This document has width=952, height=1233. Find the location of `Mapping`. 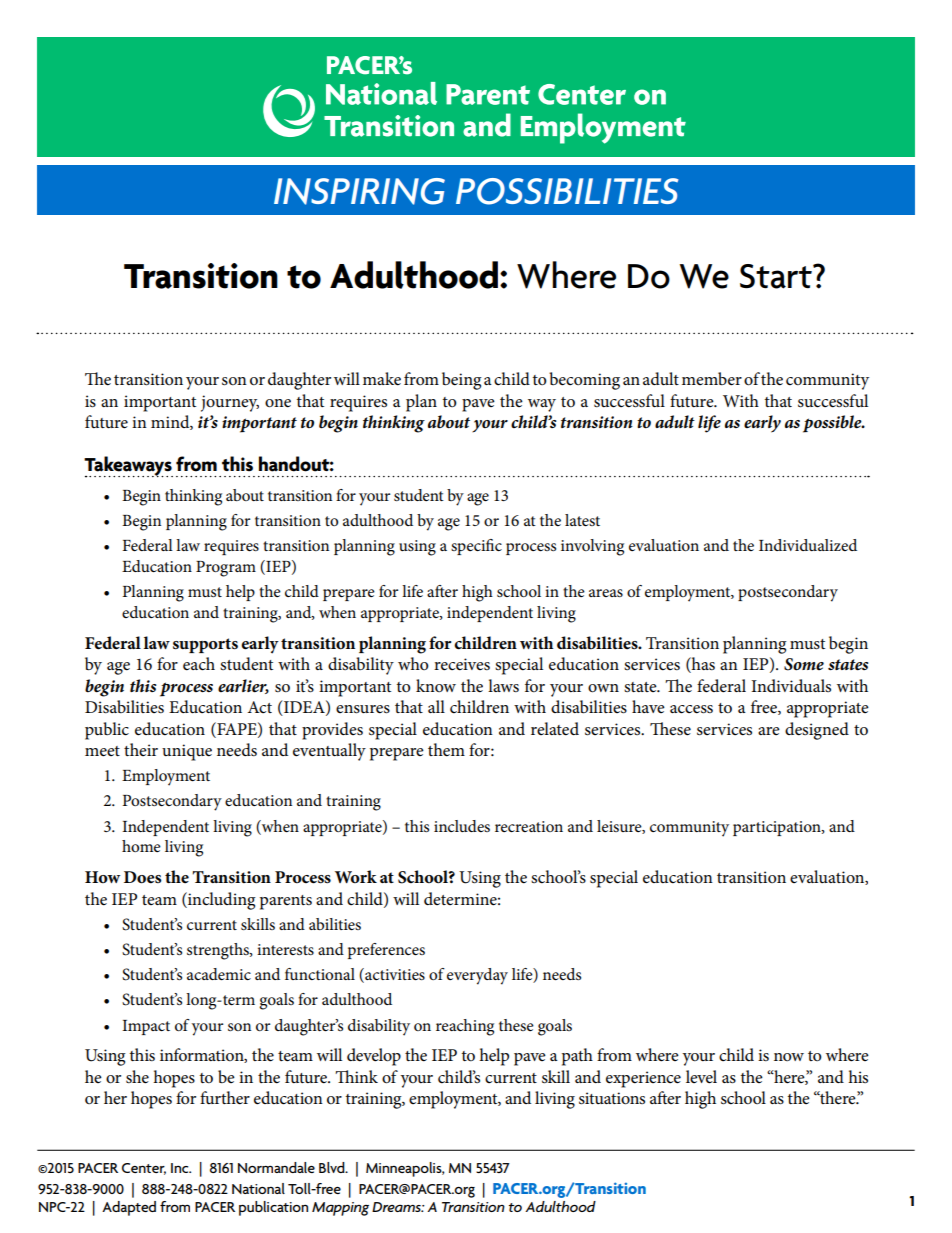

Mapping is located at coordinates (340, 1209).
